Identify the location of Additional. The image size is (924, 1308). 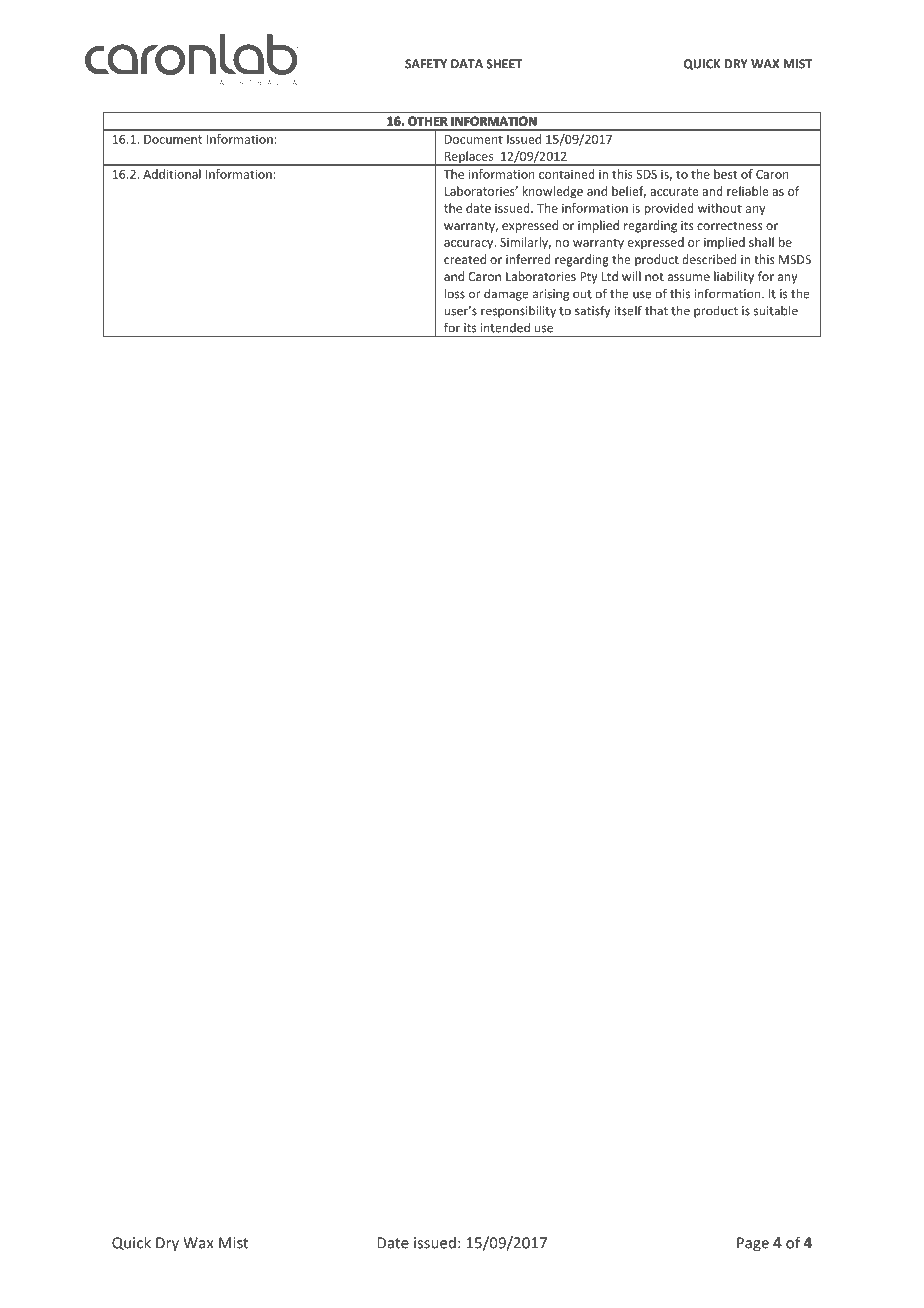
(172, 174).
